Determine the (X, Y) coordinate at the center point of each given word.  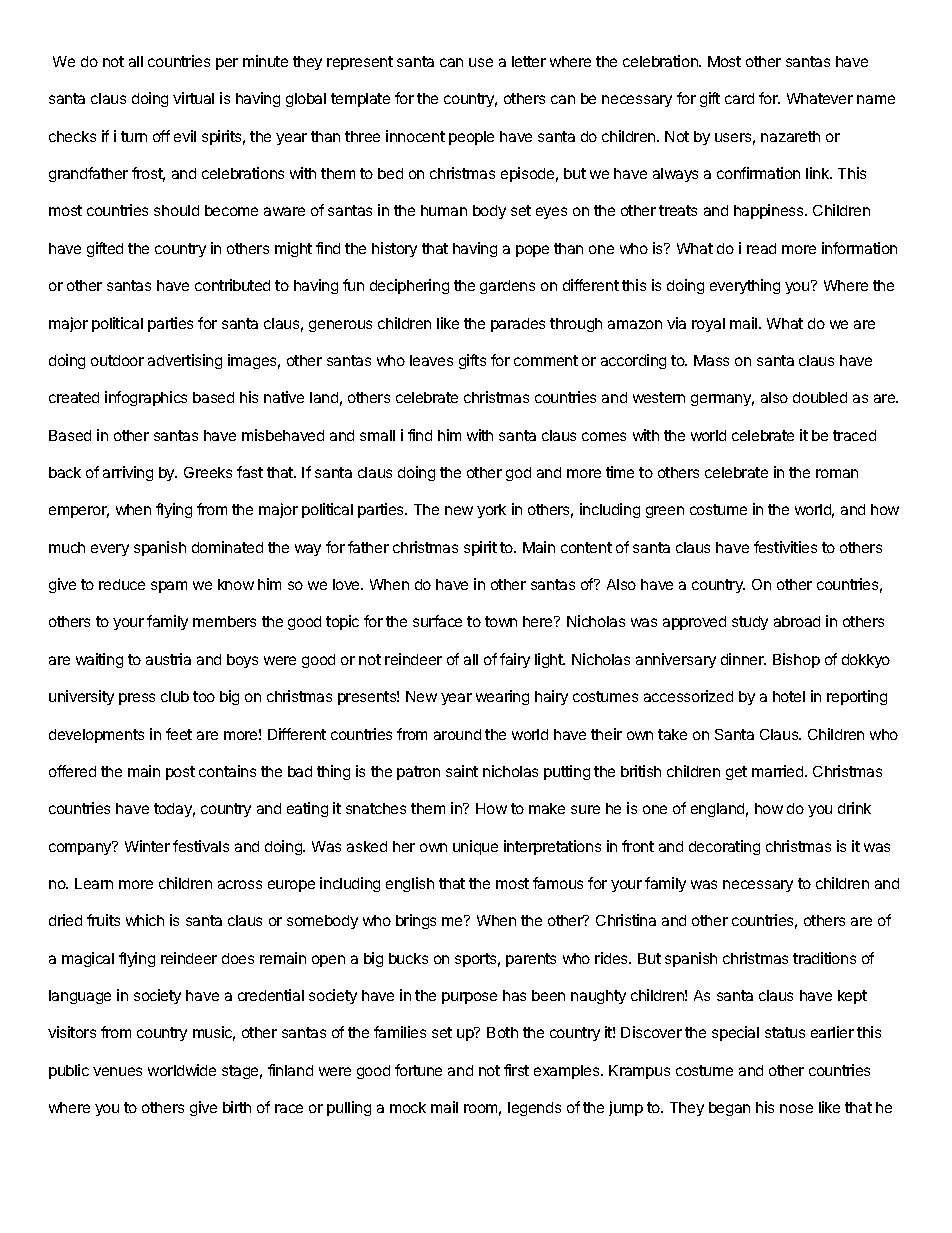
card (739, 98)
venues (117, 1071)
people (471, 138)
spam (169, 587)
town (501, 621)
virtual (193, 98)
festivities (785, 547)
